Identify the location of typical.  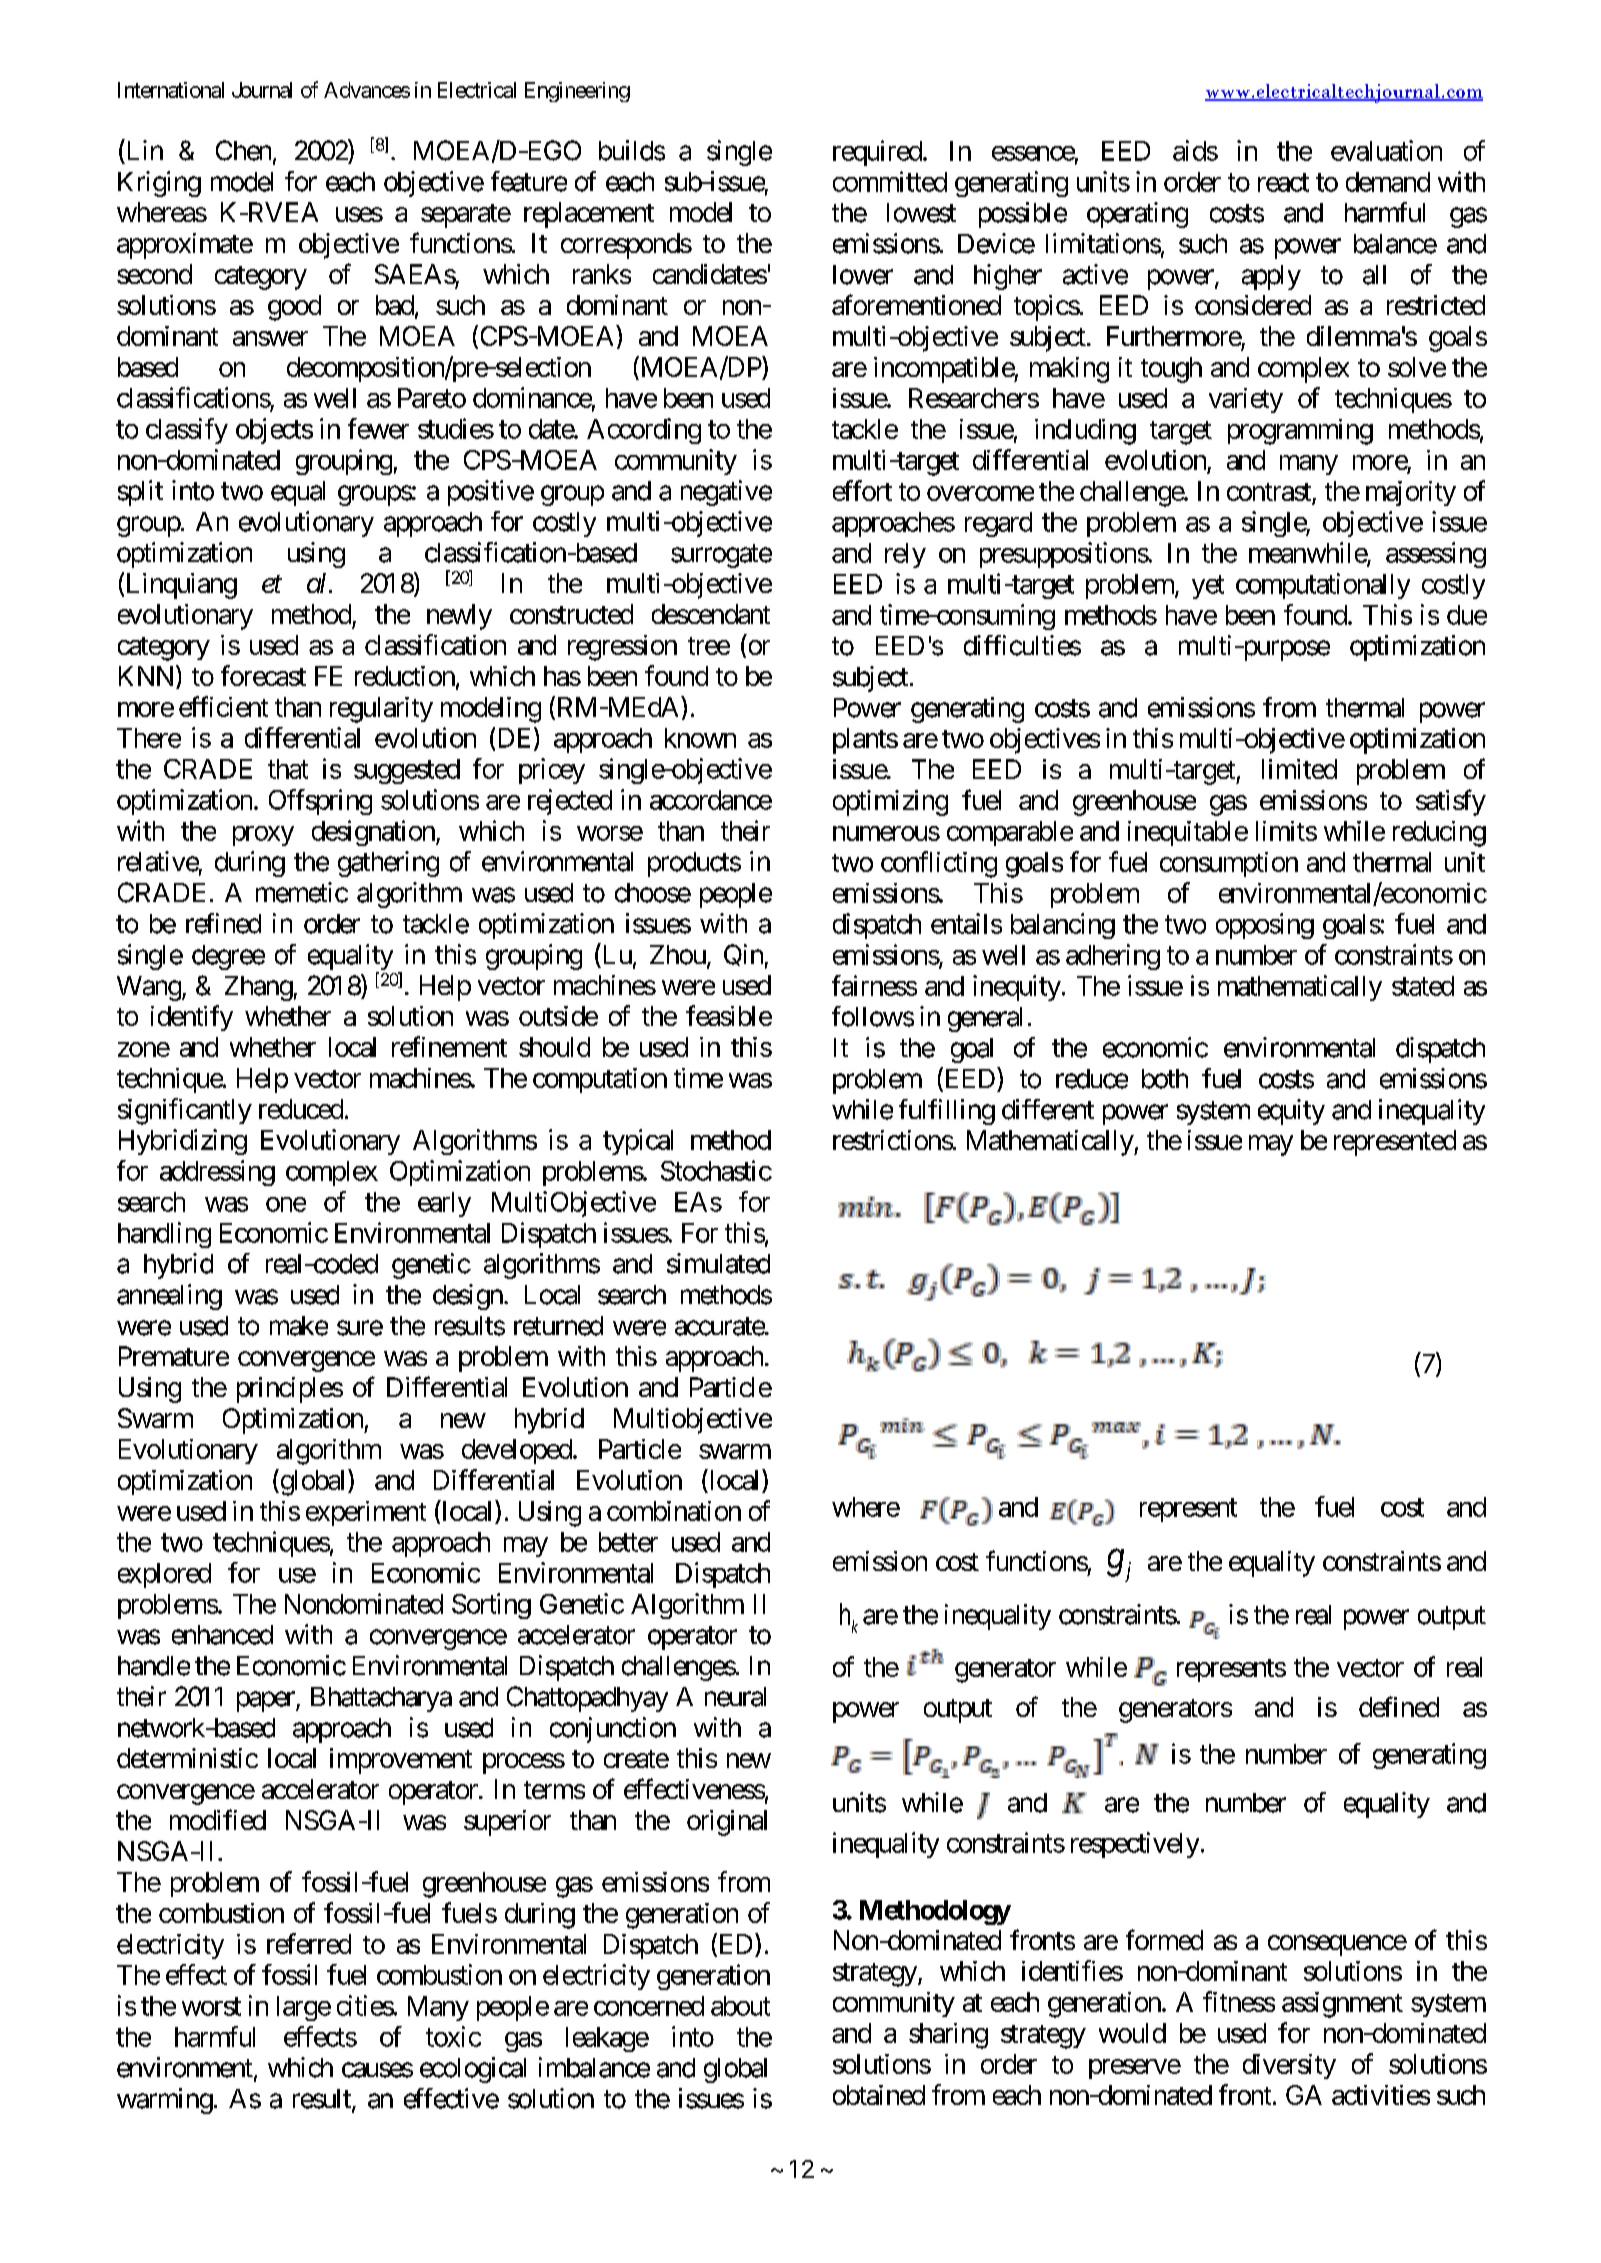
(638, 1142).
